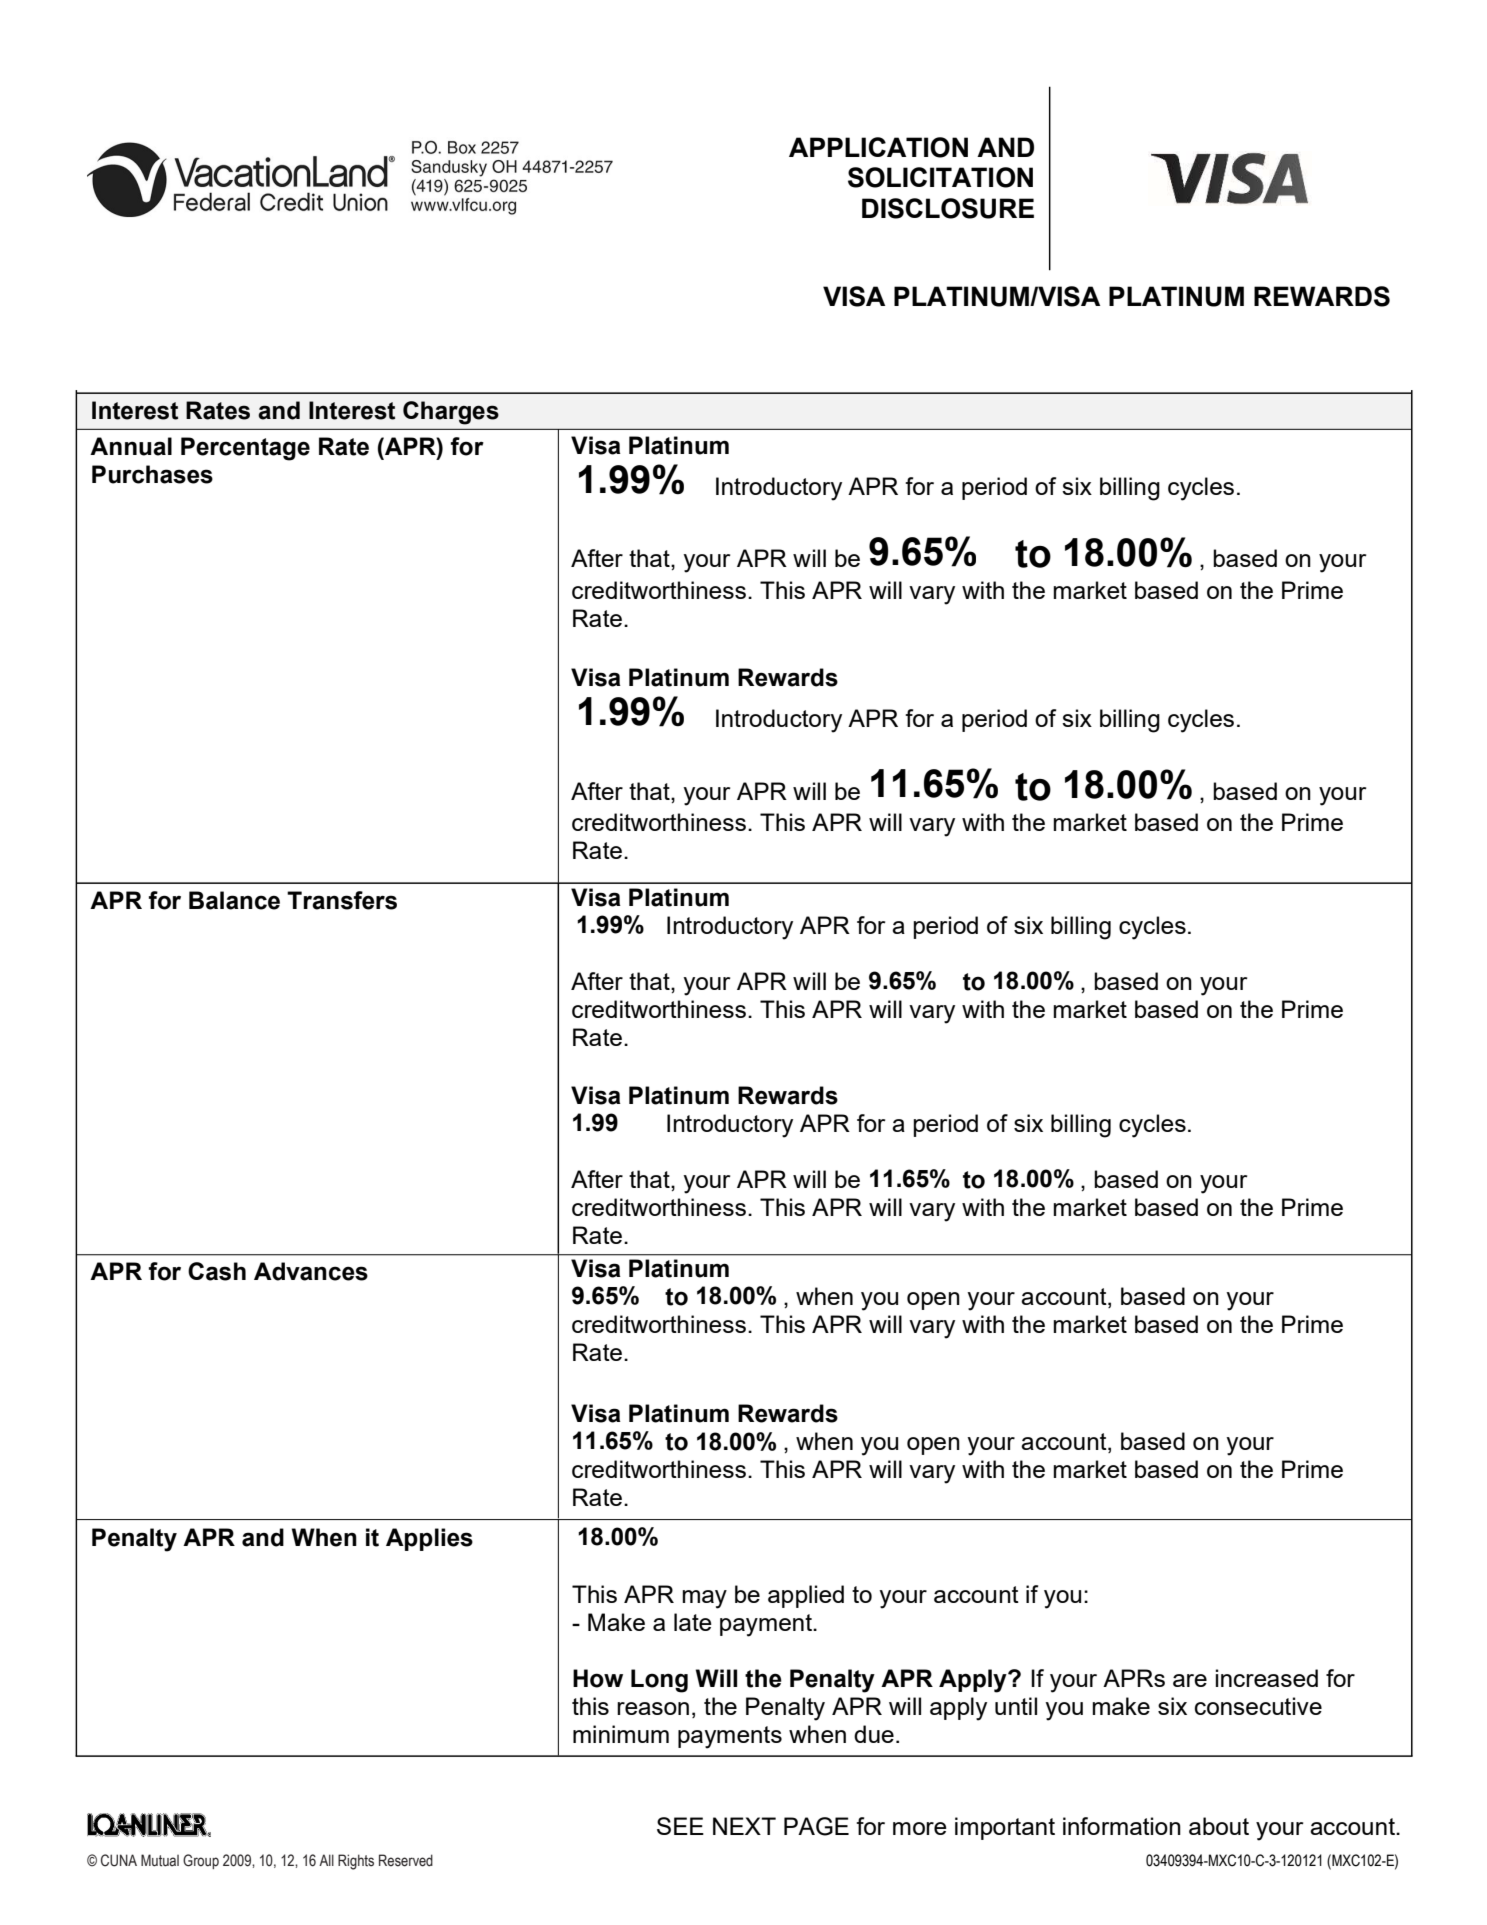 Image resolution: width=1487 pixels, height=1925 pixels. What do you see at coordinates (326, 1860) in the screenshot?
I see `All` at bounding box center [326, 1860].
